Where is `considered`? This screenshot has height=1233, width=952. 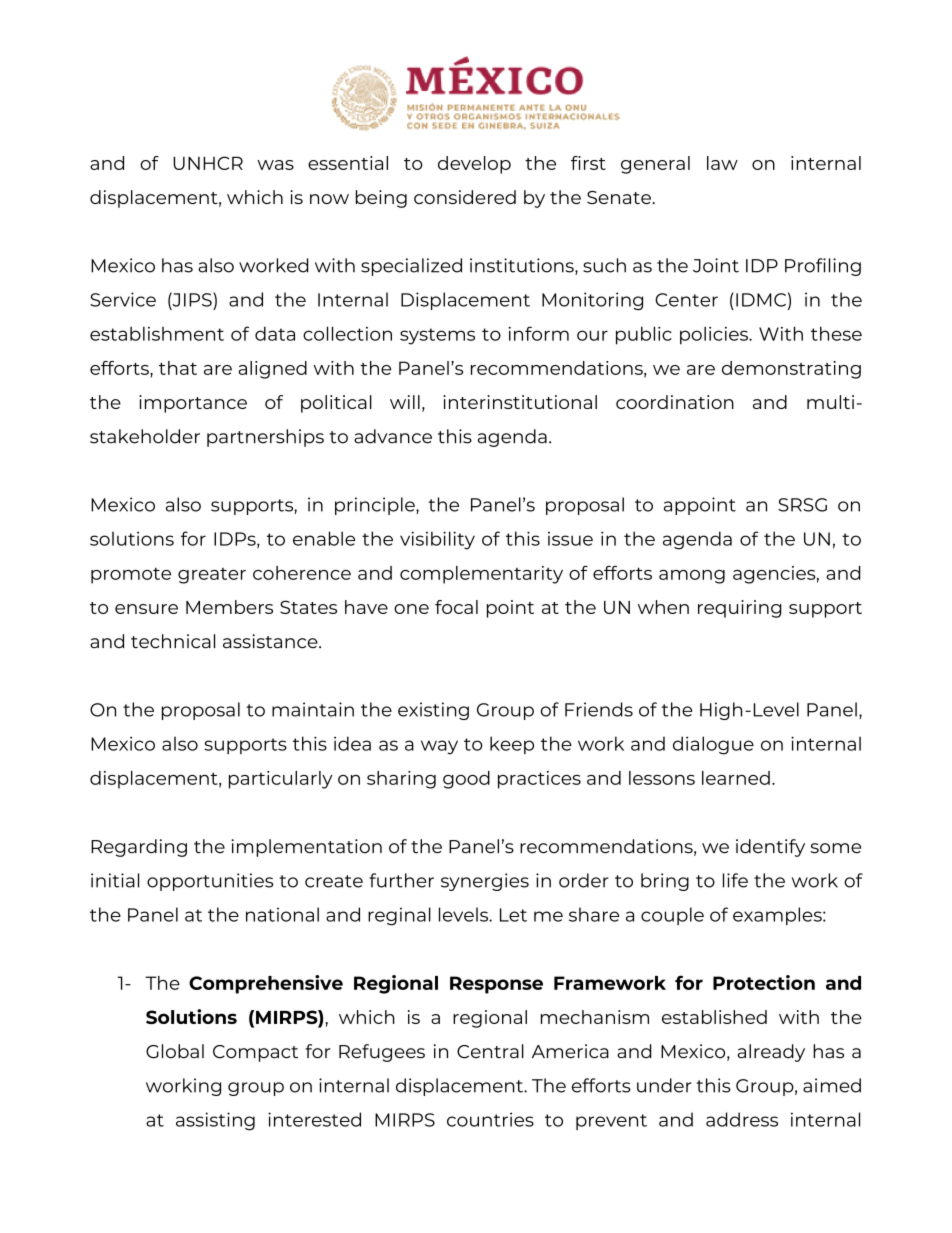
considered is located at coordinates (465, 197).
